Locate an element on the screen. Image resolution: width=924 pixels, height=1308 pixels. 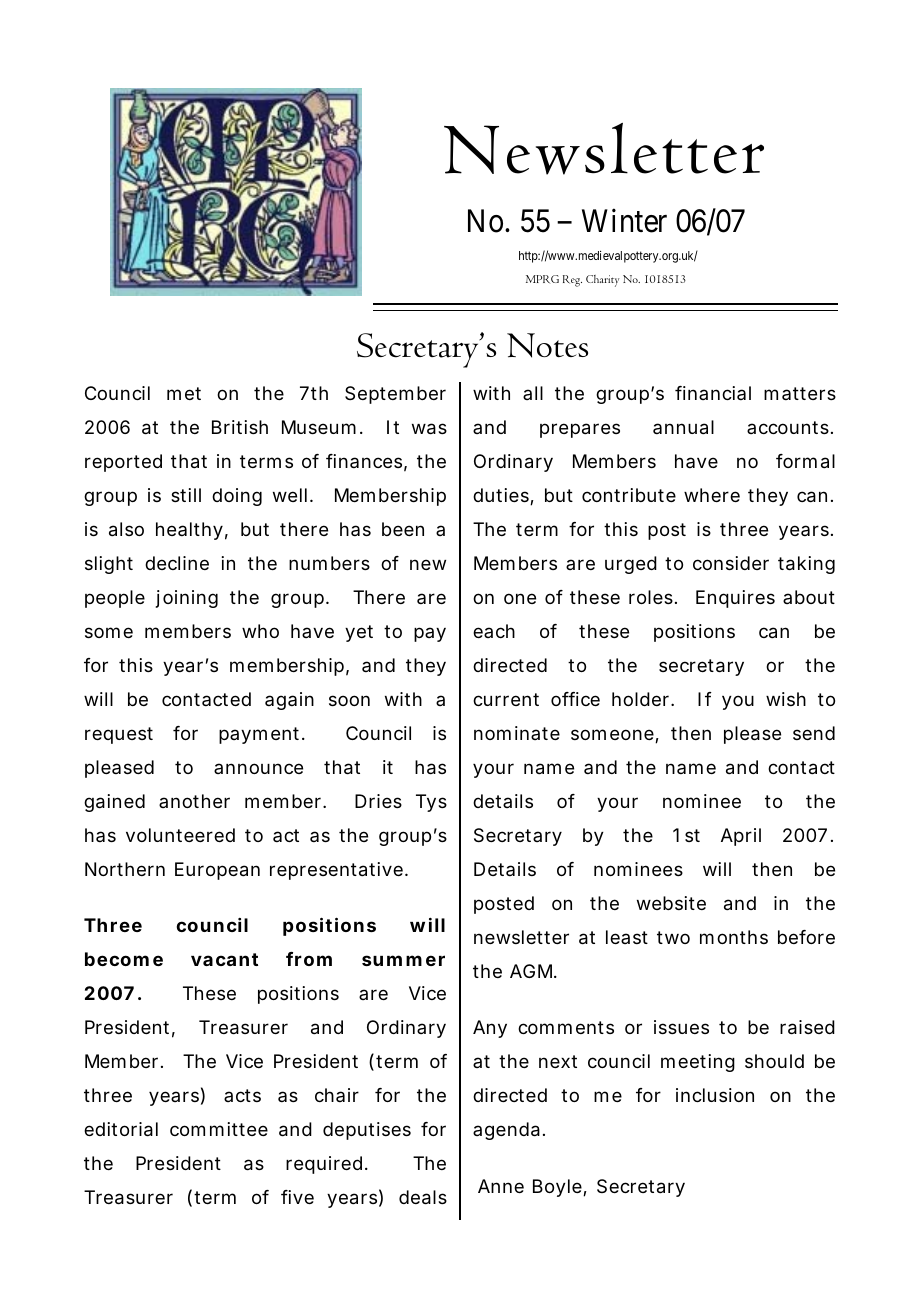
vacant is located at coordinates (224, 959).
